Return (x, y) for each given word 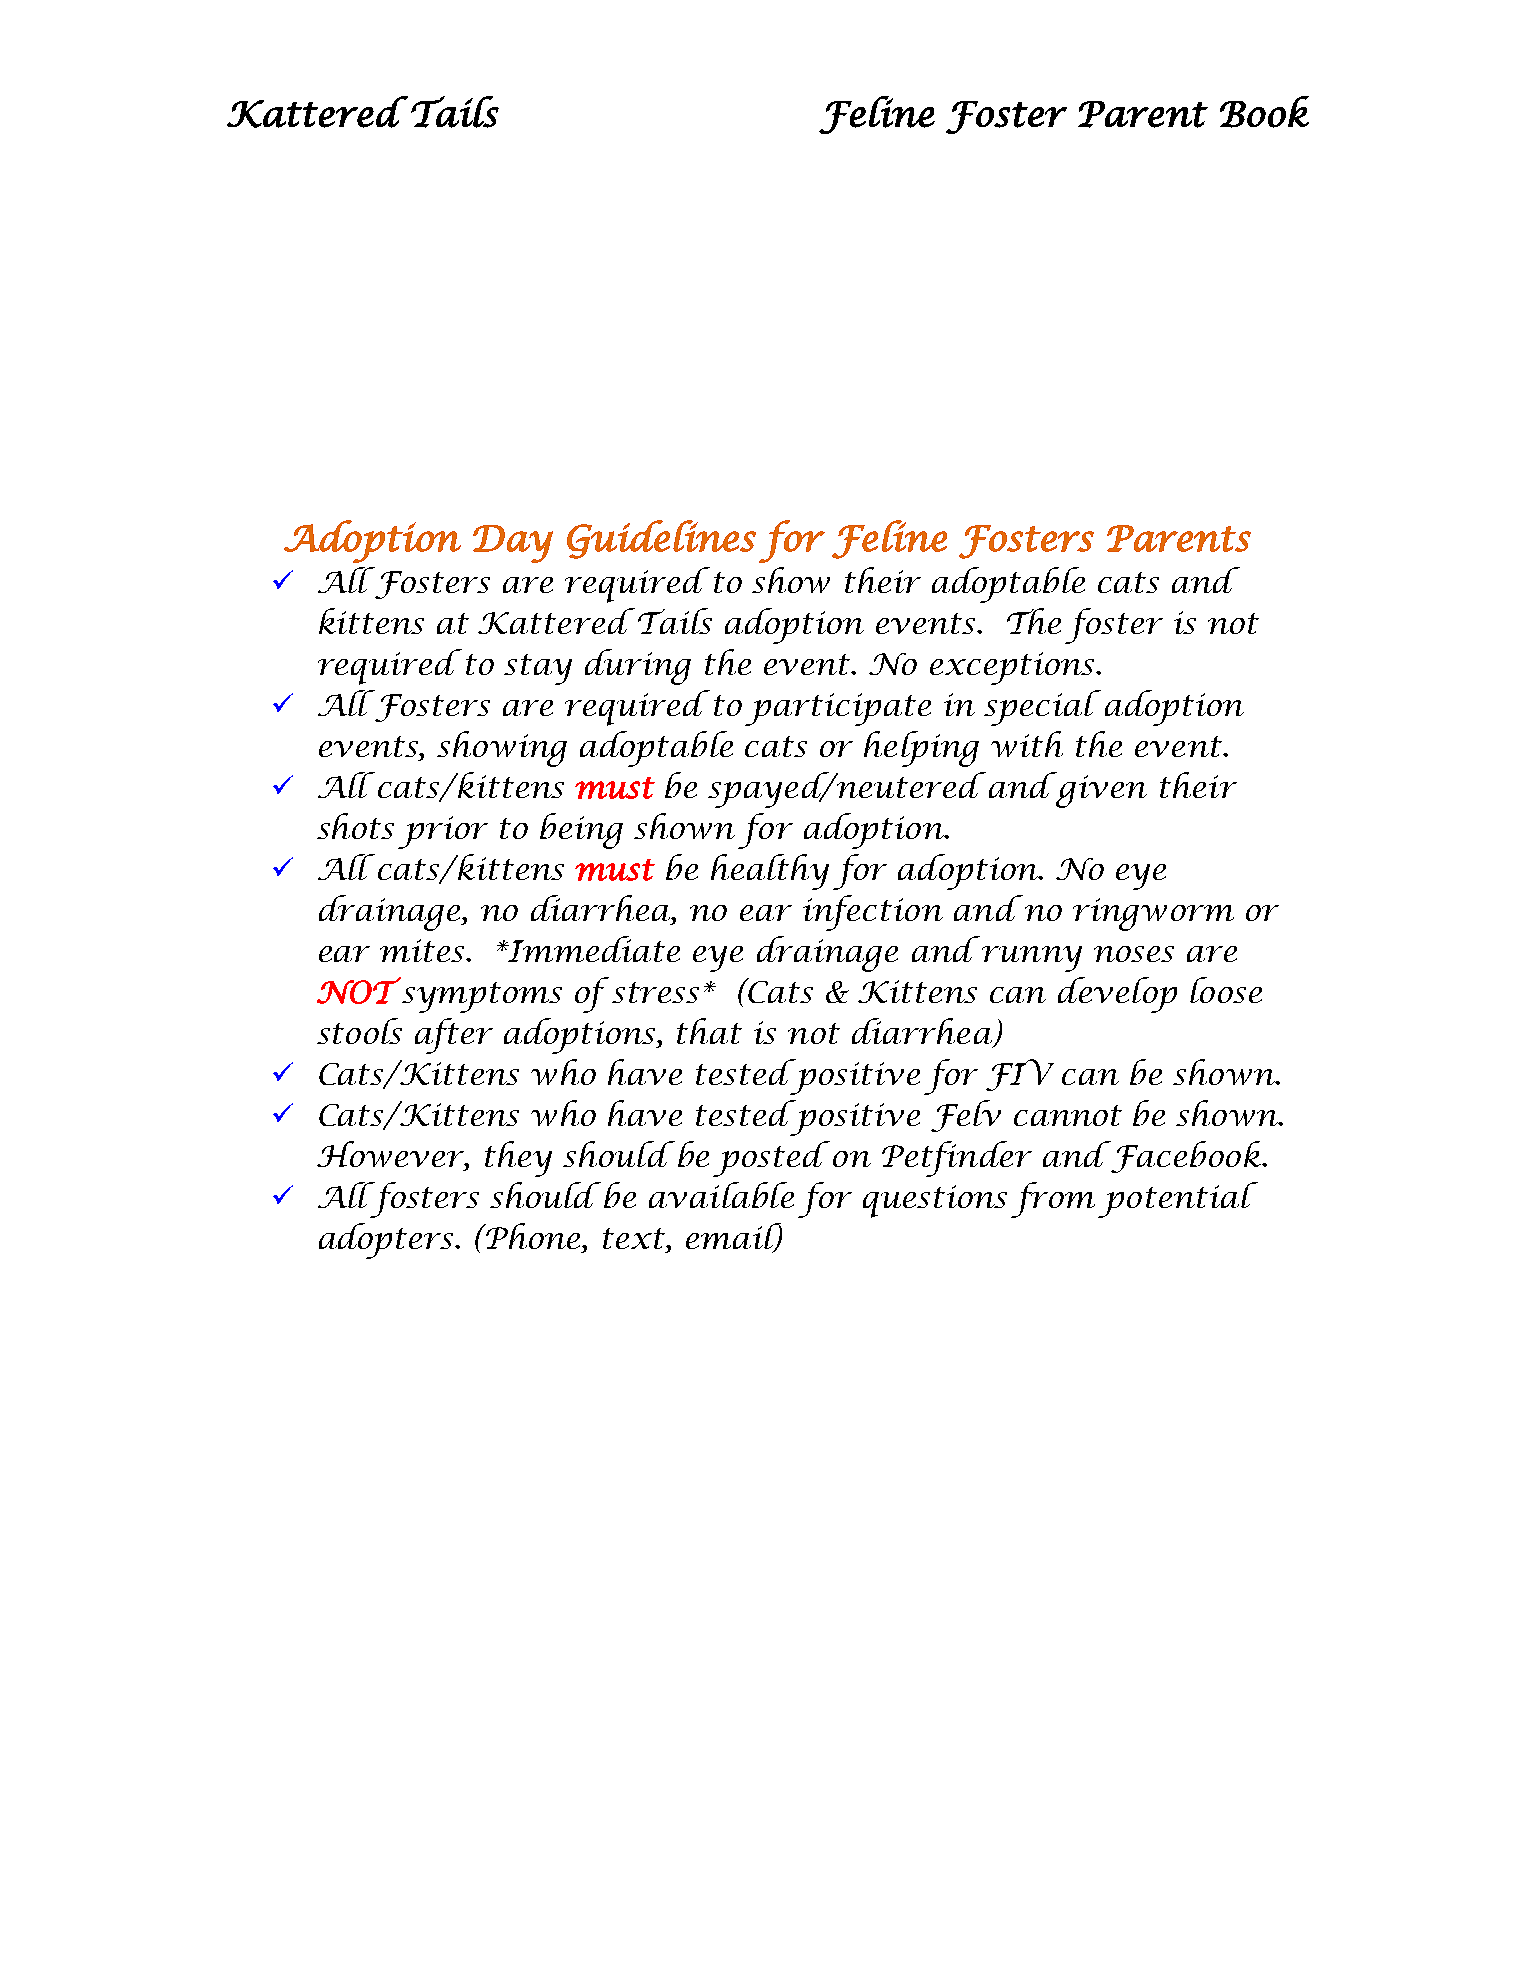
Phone (533, 1236)
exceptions (1013, 668)
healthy (770, 872)
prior (443, 832)
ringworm (1153, 914)
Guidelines (661, 539)
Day (513, 544)
